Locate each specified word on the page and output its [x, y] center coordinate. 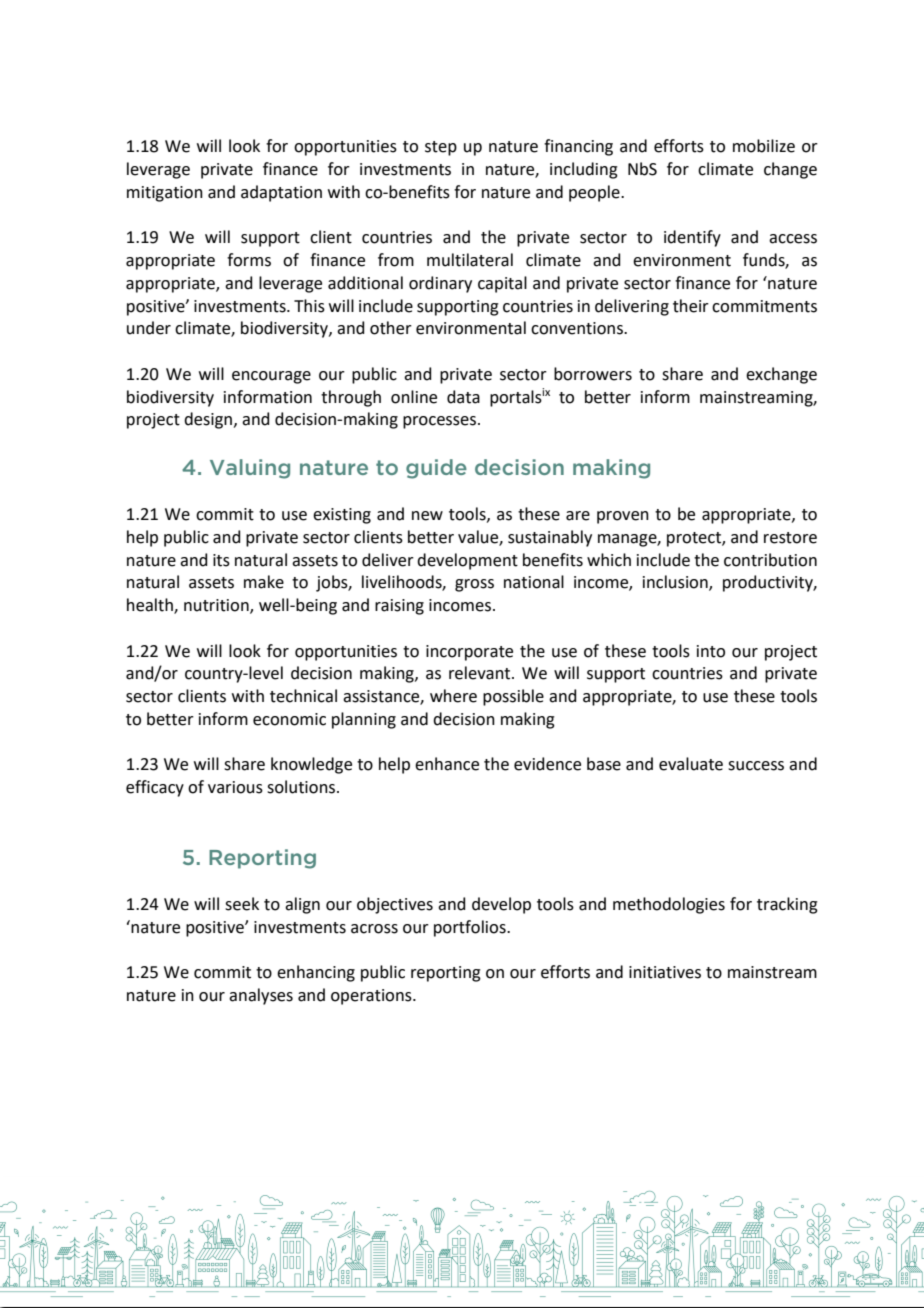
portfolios [471, 928]
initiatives [665, 972]
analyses [261, 996]
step [441, 148]
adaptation [281, 193]
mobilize [764, 146]
